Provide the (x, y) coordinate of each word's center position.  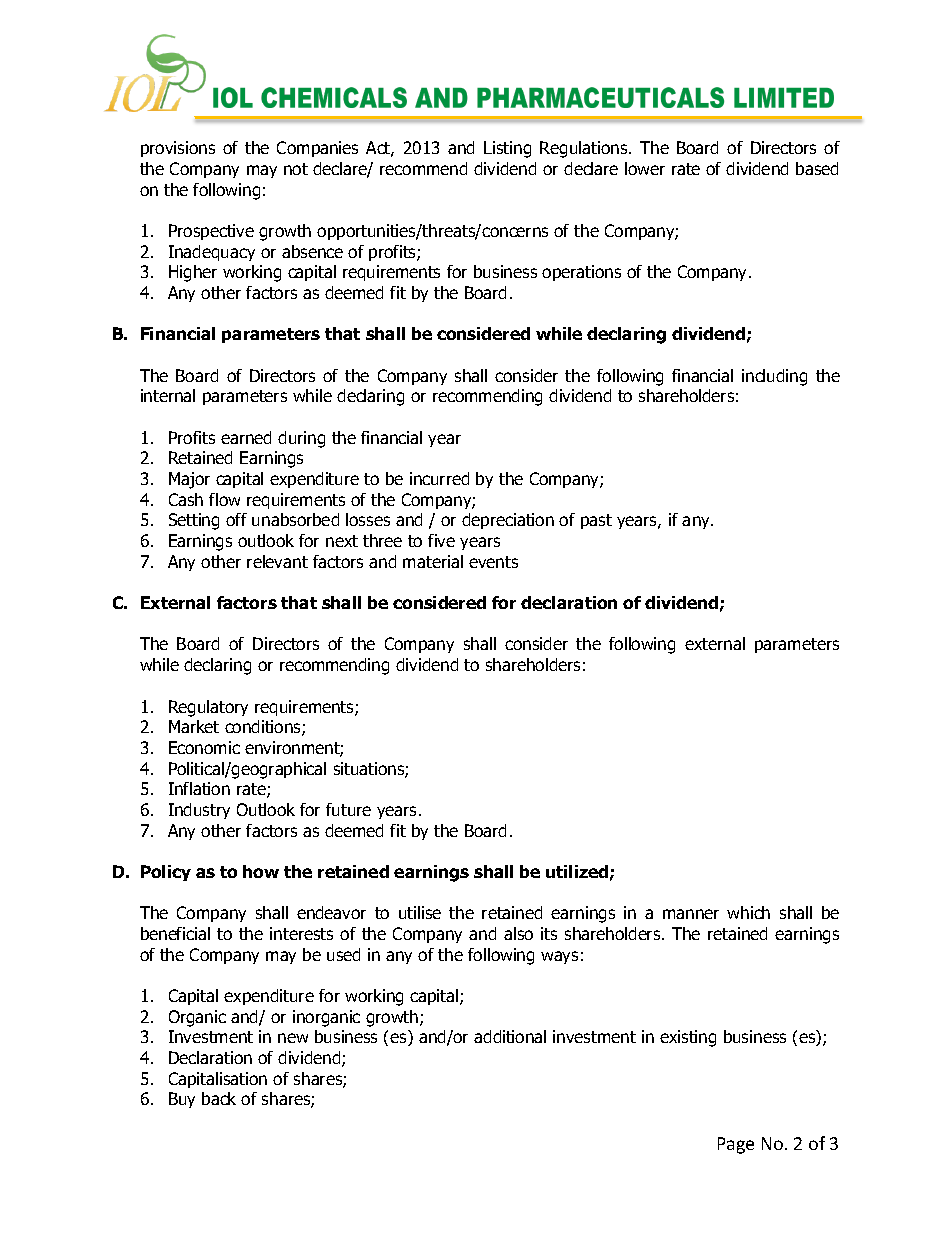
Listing (507, 149)
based (817, 168)
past (596, 521)
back (219, 1098)
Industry (199, 811)
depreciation (508, 521)
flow (224, 499)
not (296, 169)
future (348, 809)
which (748, 912)
